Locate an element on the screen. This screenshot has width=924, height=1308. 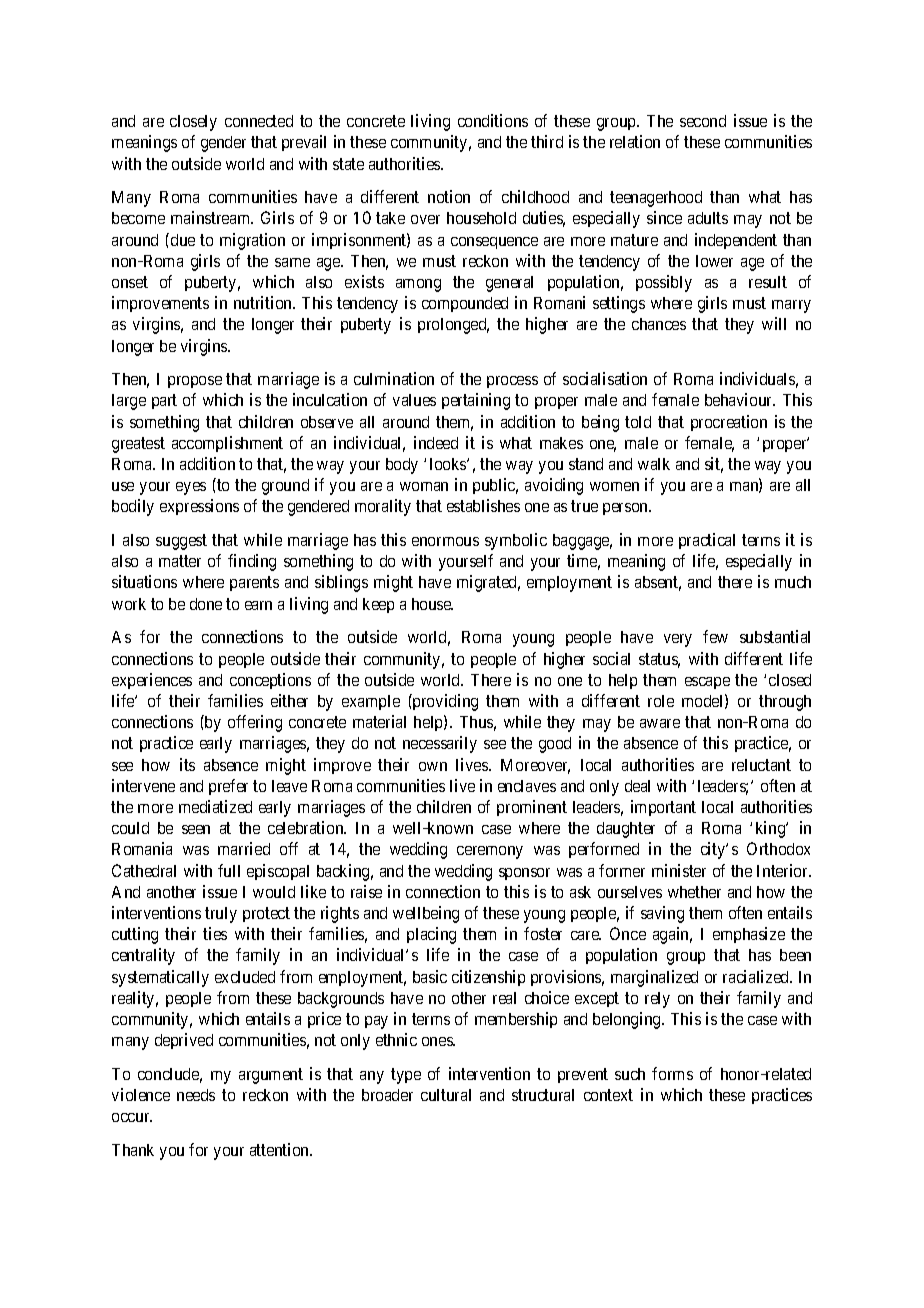
procreation is located at coordinates (729, 423).
